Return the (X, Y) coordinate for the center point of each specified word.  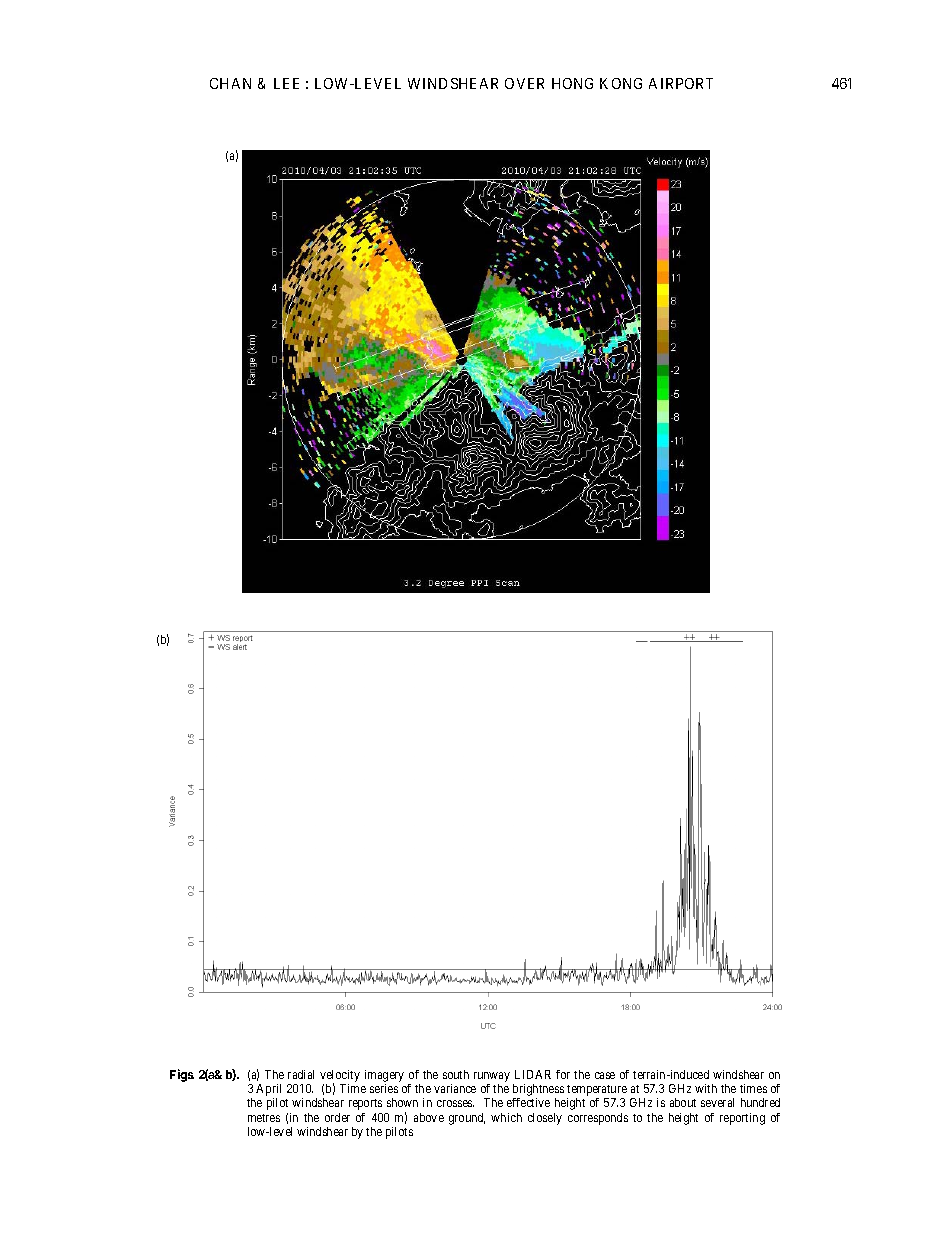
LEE (286, 83)
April (268, 1091)
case (605, 1075)
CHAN (230, 83)
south (456, 1074)
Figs (182, 1075)
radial (301, 1074)
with (706, 1088)
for (563, 1074)
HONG (572, 83)
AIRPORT (681, 83)
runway (492, 1077)
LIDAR (533, 1074)
